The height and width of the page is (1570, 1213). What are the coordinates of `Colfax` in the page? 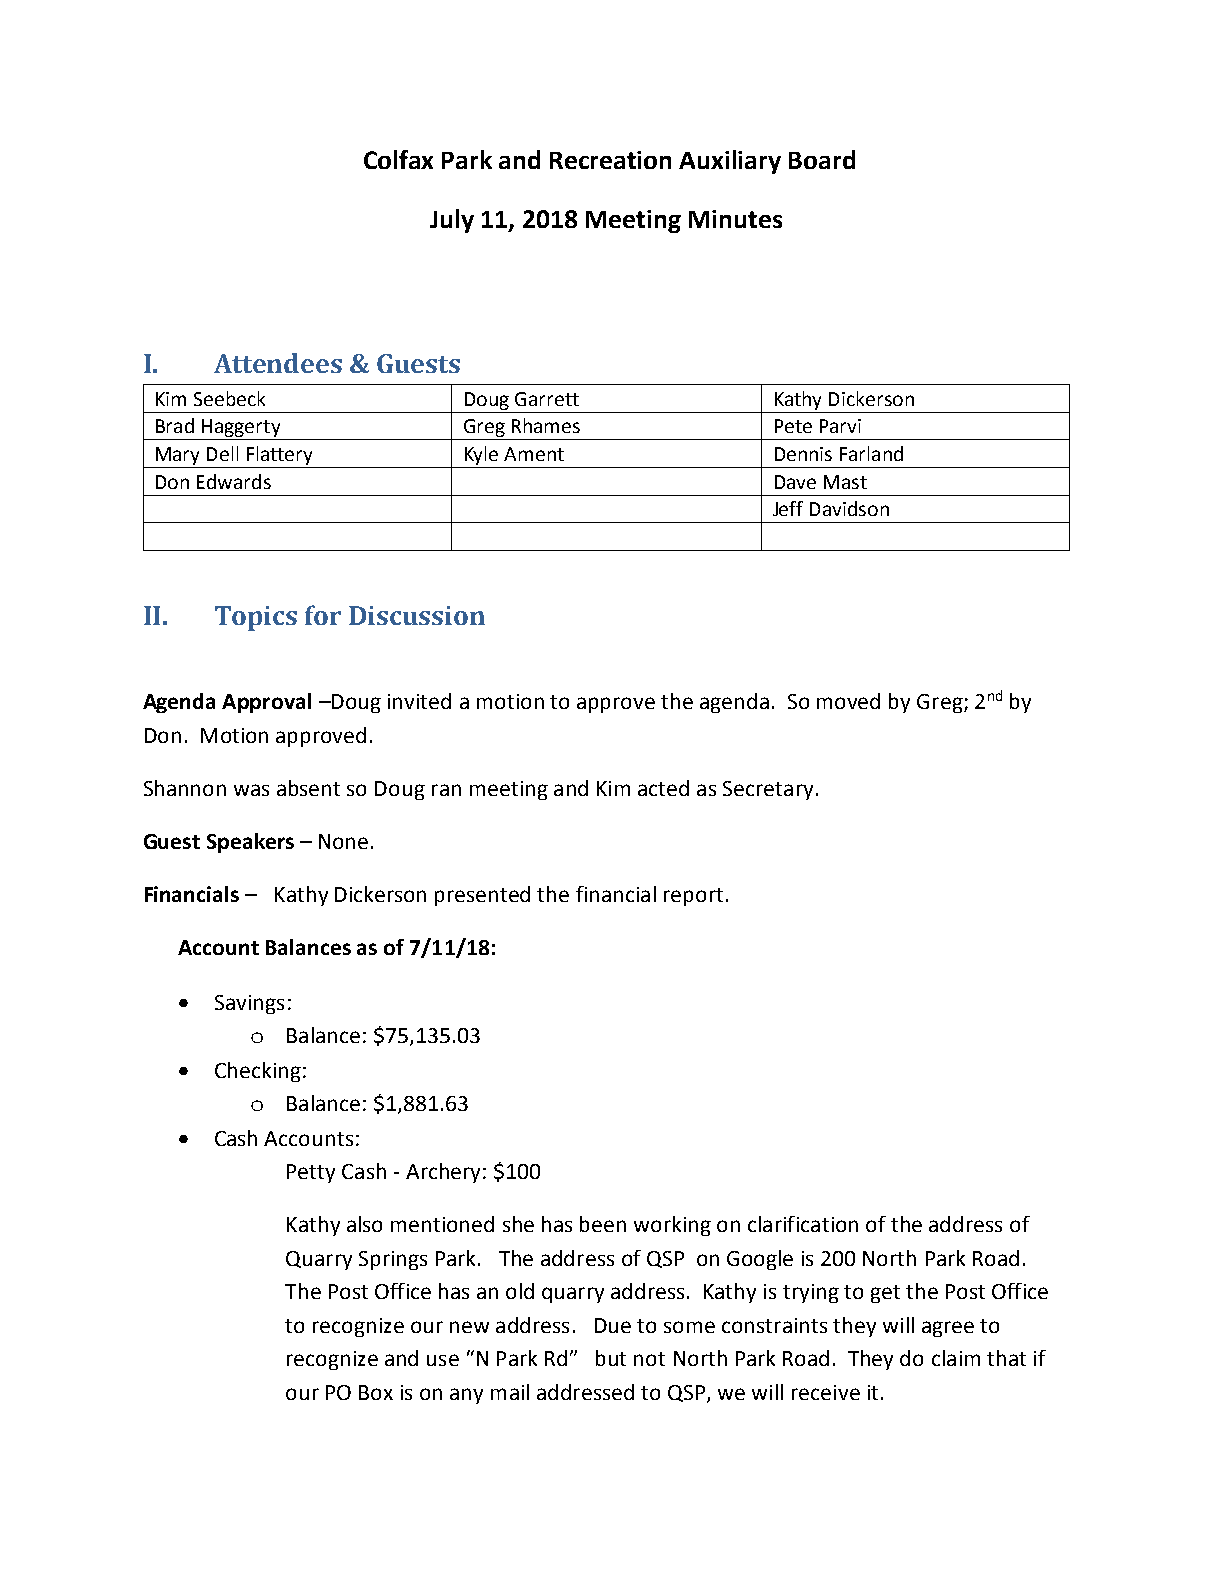 It's located at (398, 159).
